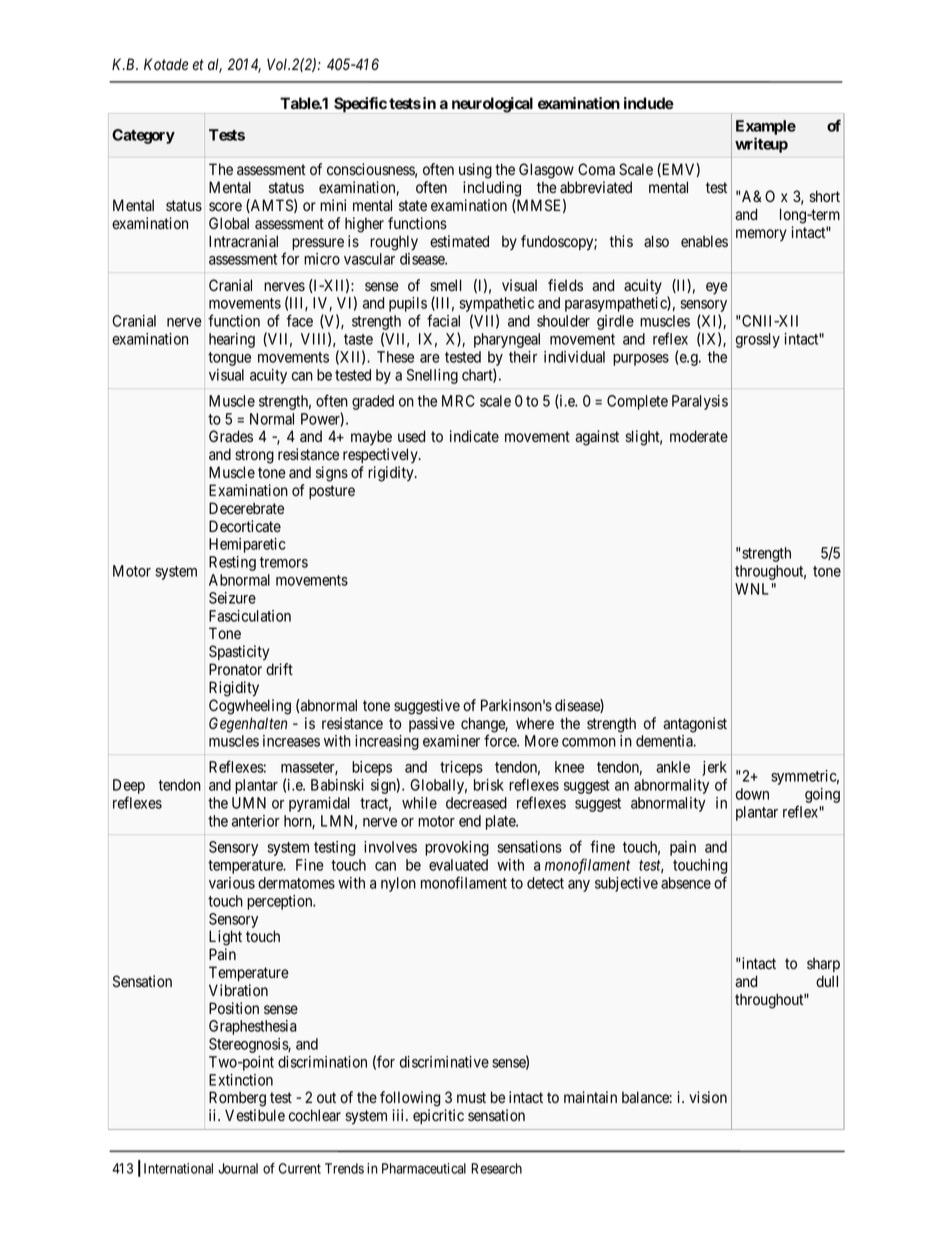 The height and width of the image is (1233, 952). I want to click on neurological, so click(492, 105).
